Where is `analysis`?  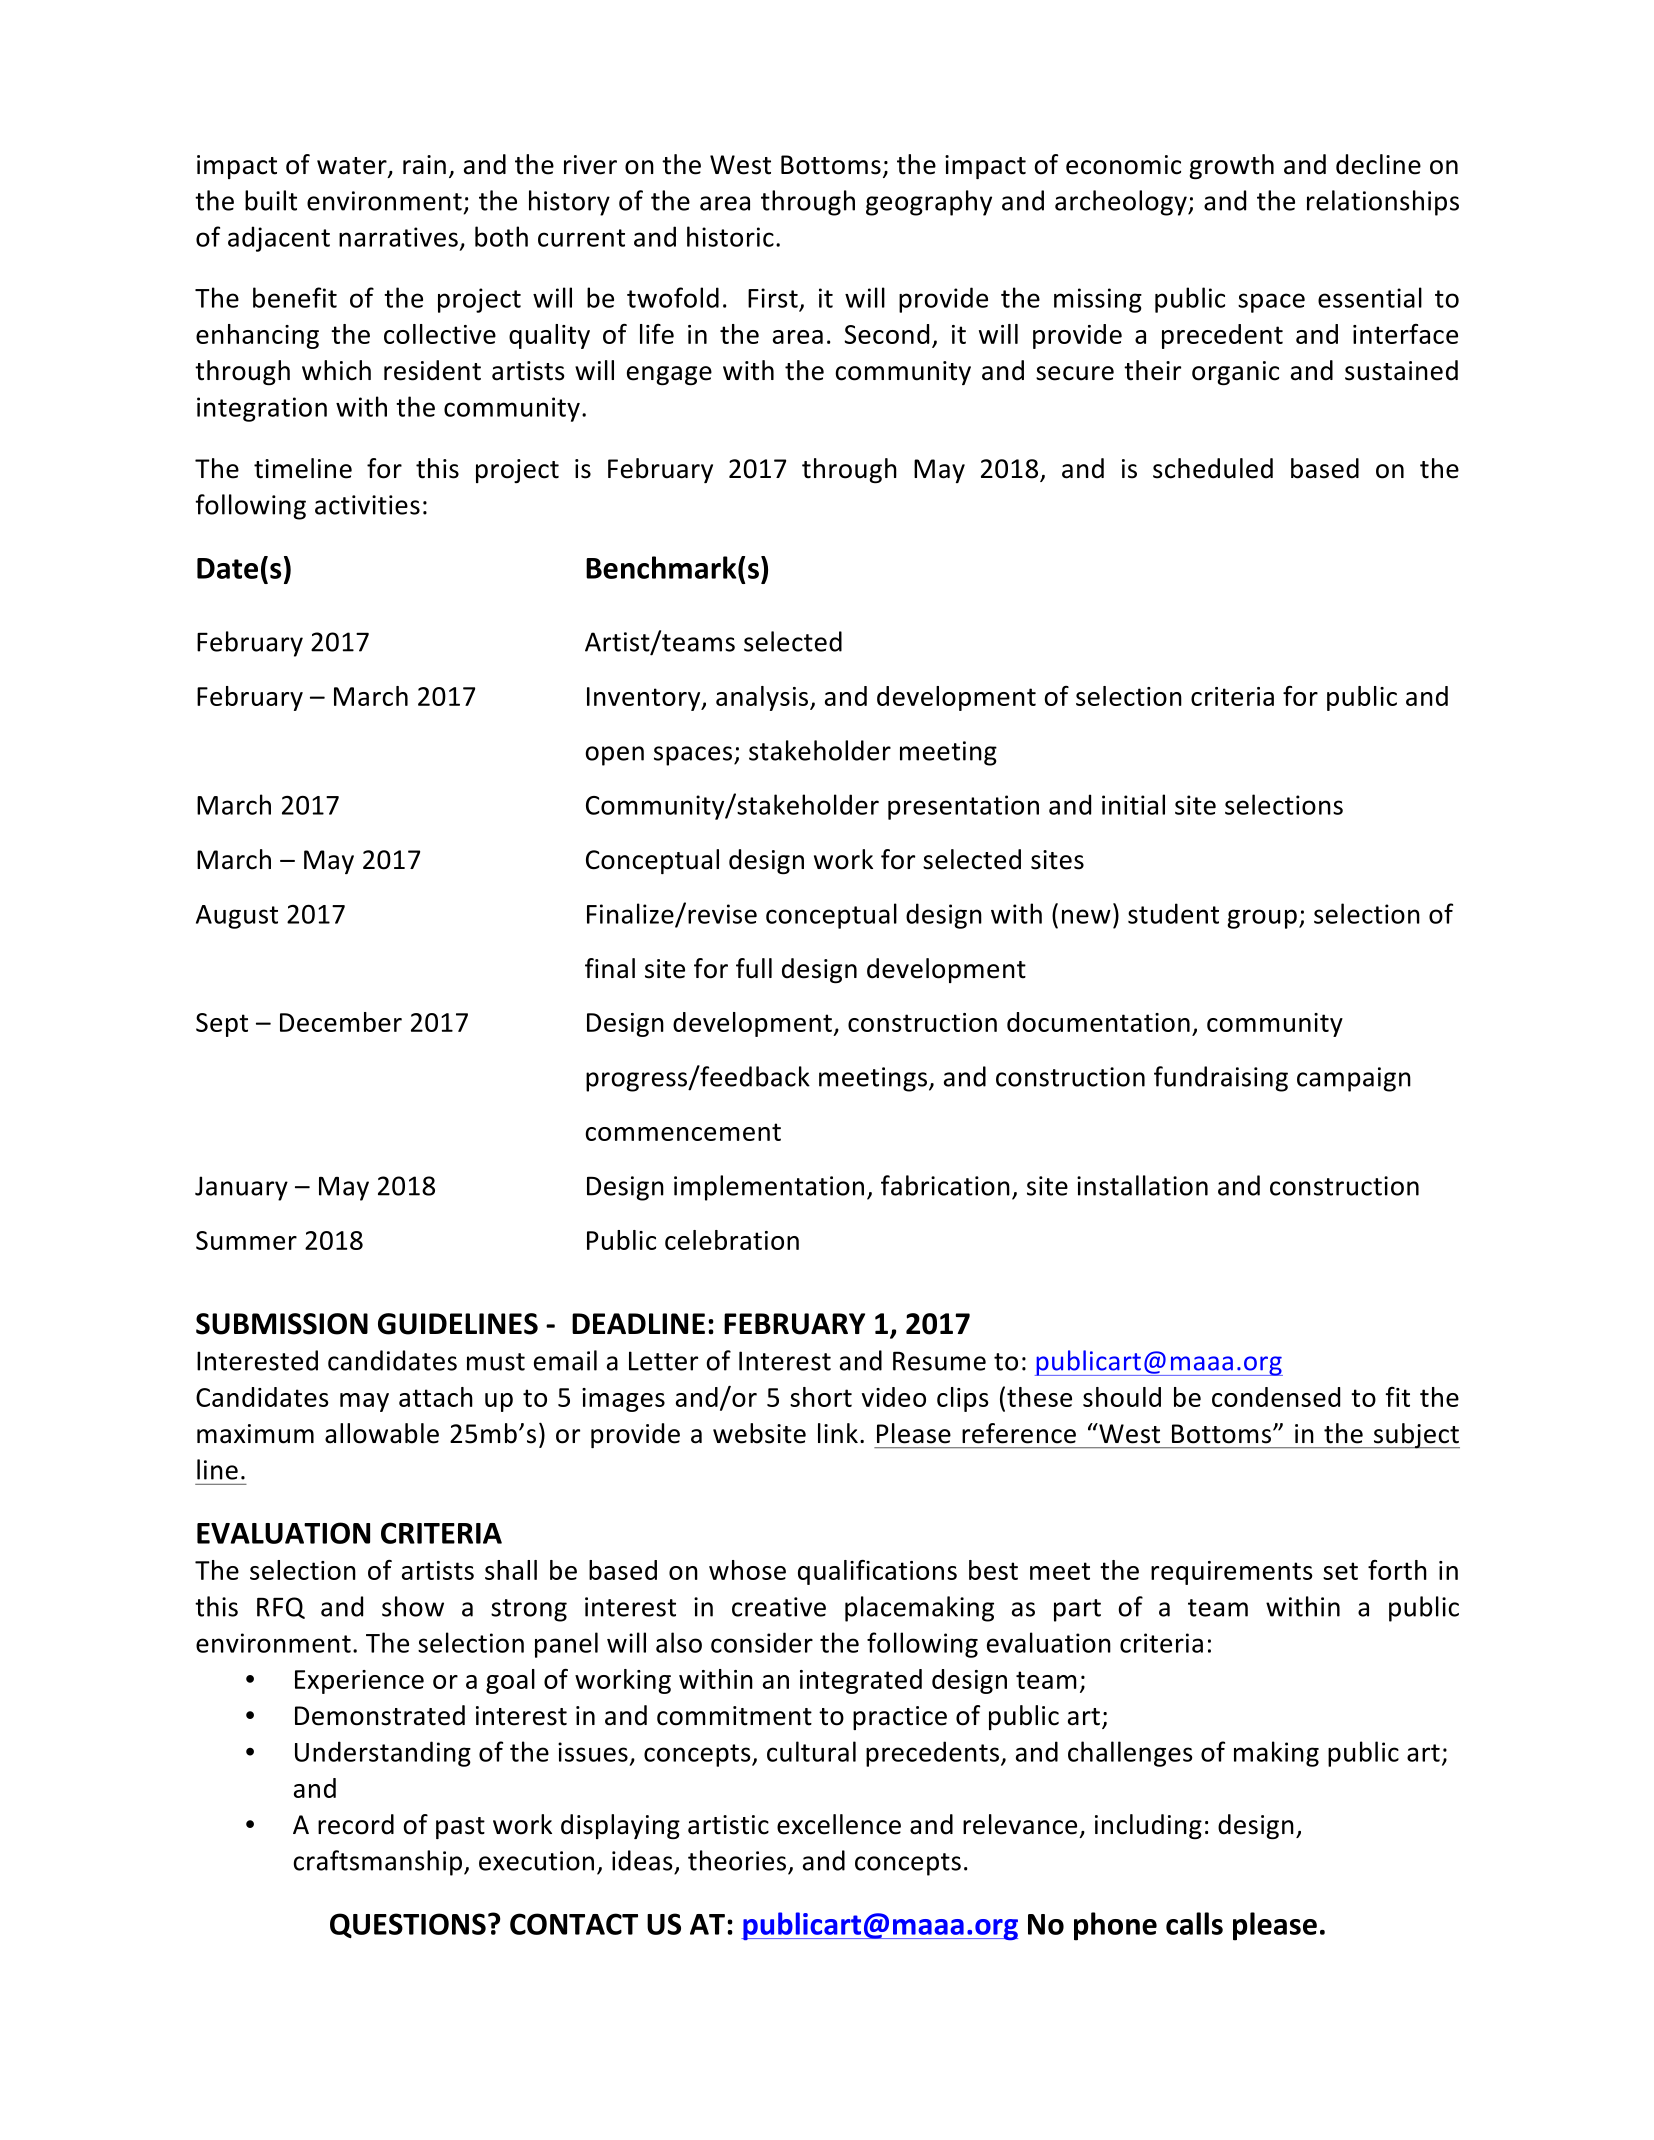
analysis is located at coordinates (763, 698).
